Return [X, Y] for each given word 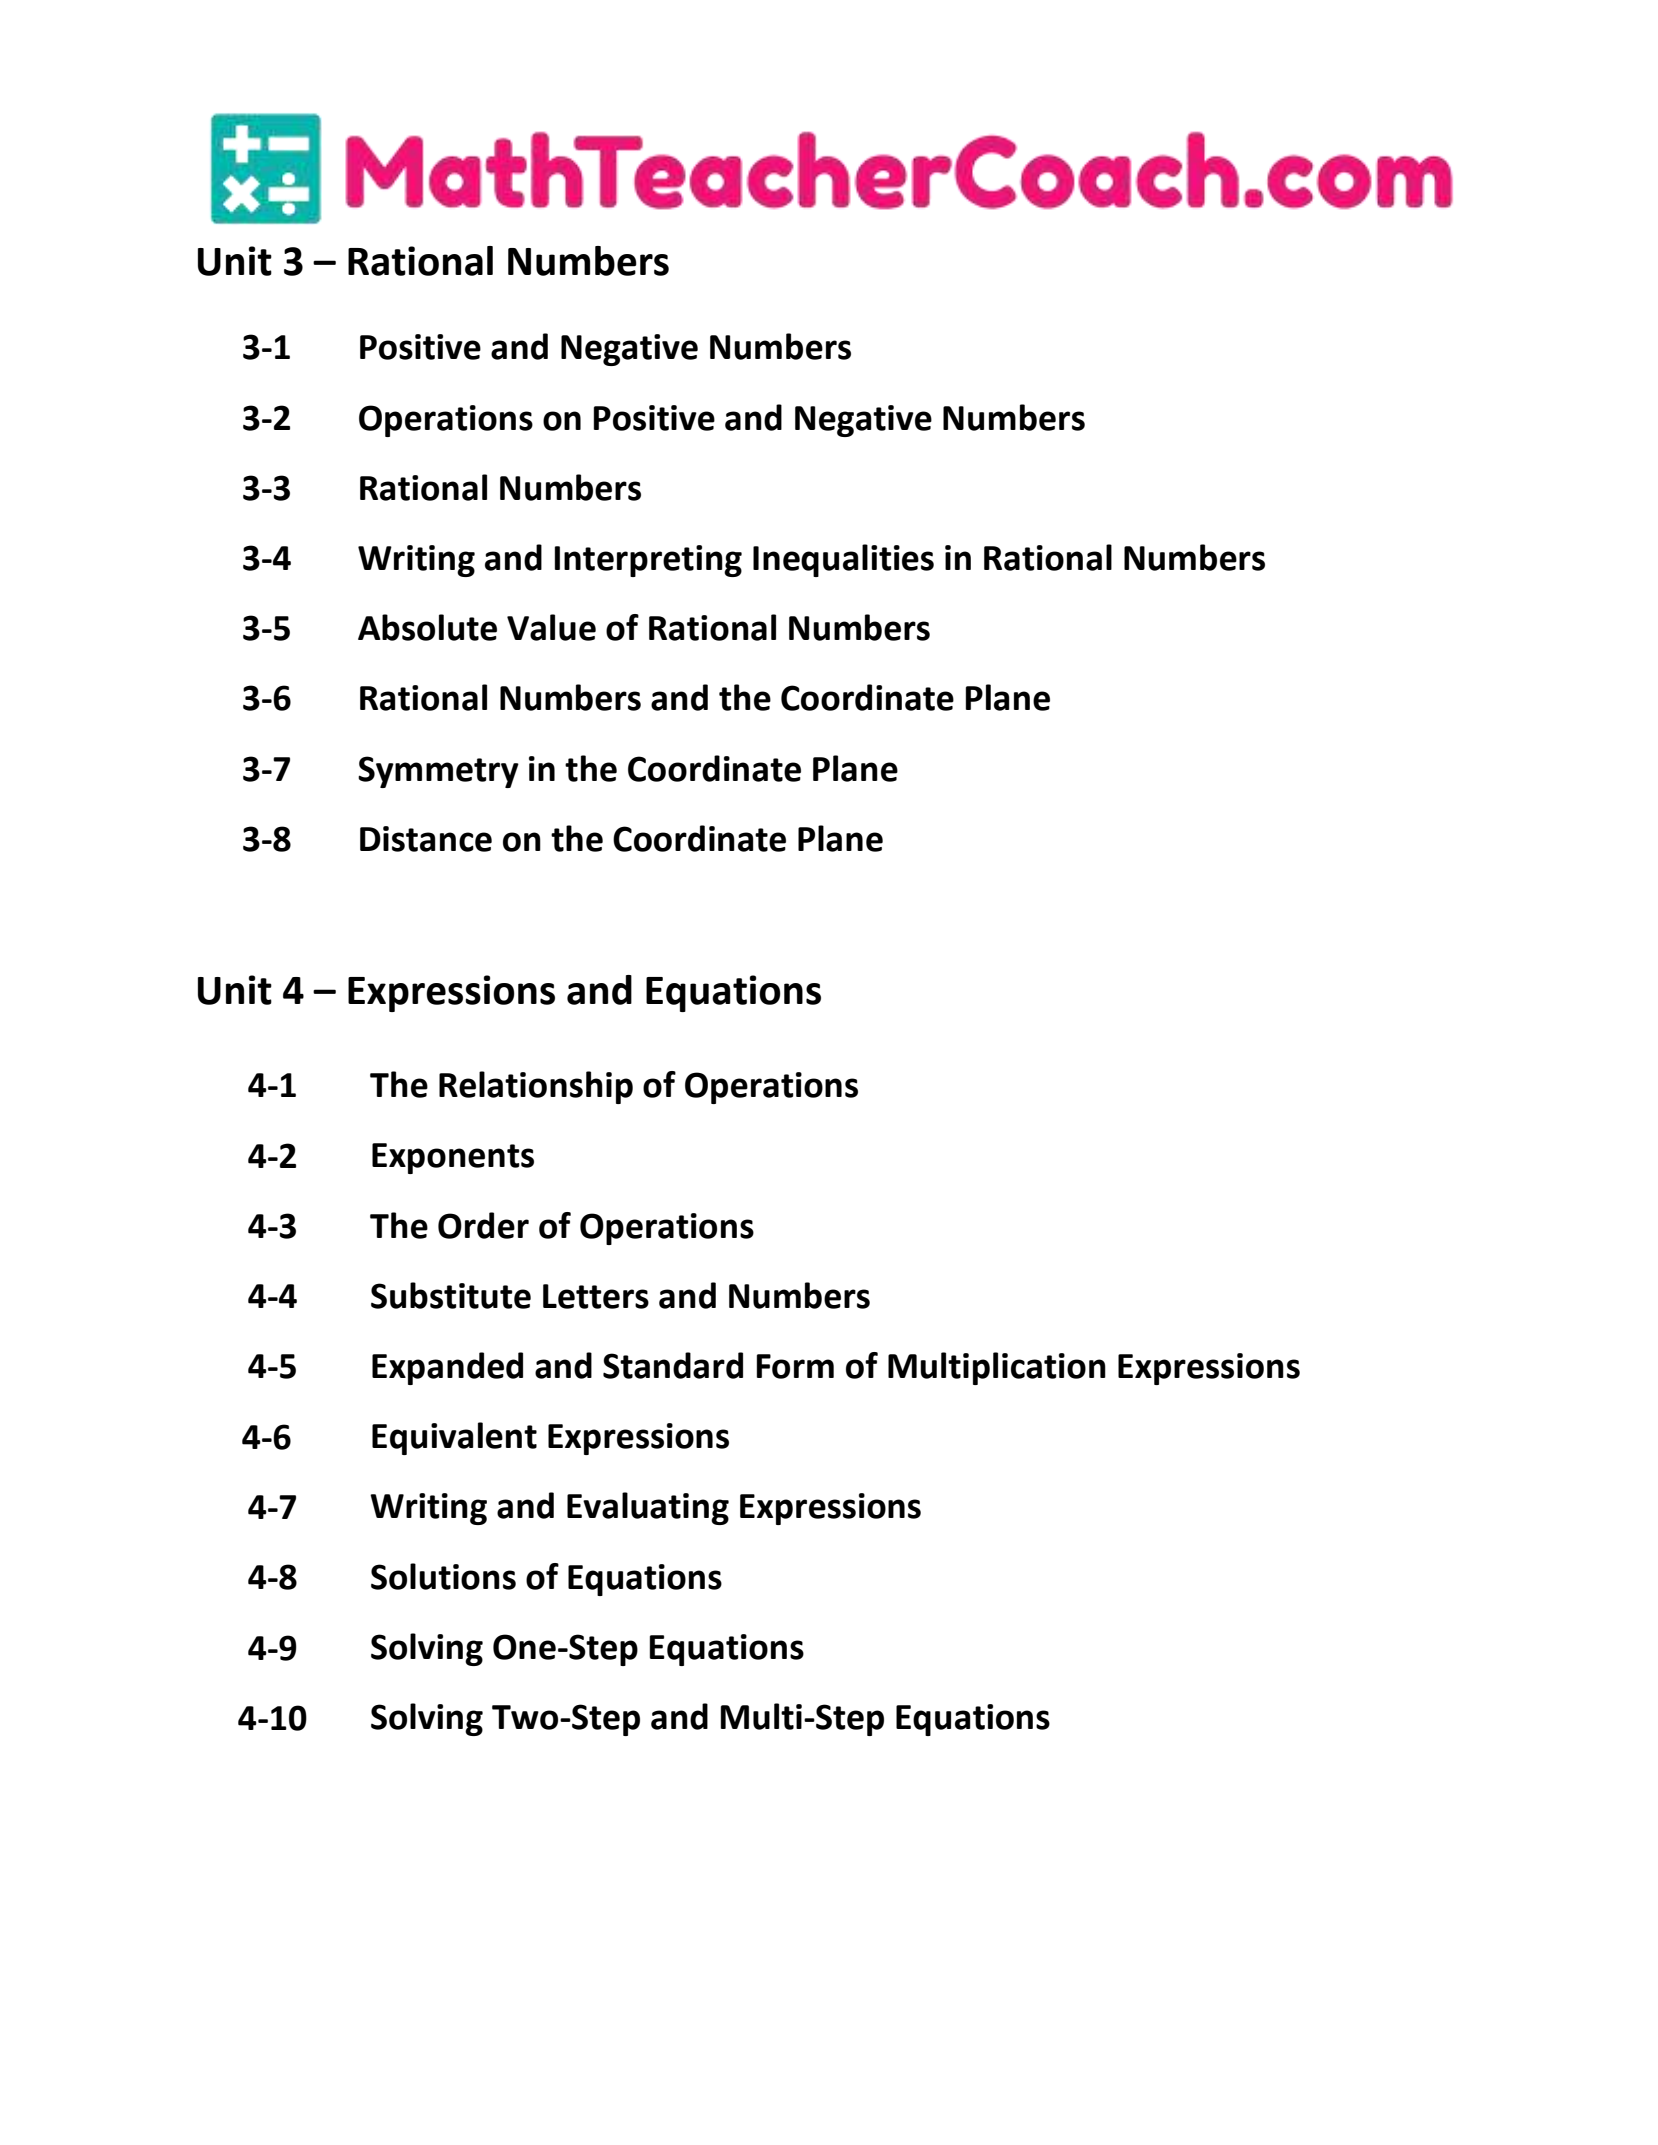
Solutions [443, 1576]
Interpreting [648, 561]
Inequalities [843, 560]
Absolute [427, 627]
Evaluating [648, 1508]
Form [795, 1366]
